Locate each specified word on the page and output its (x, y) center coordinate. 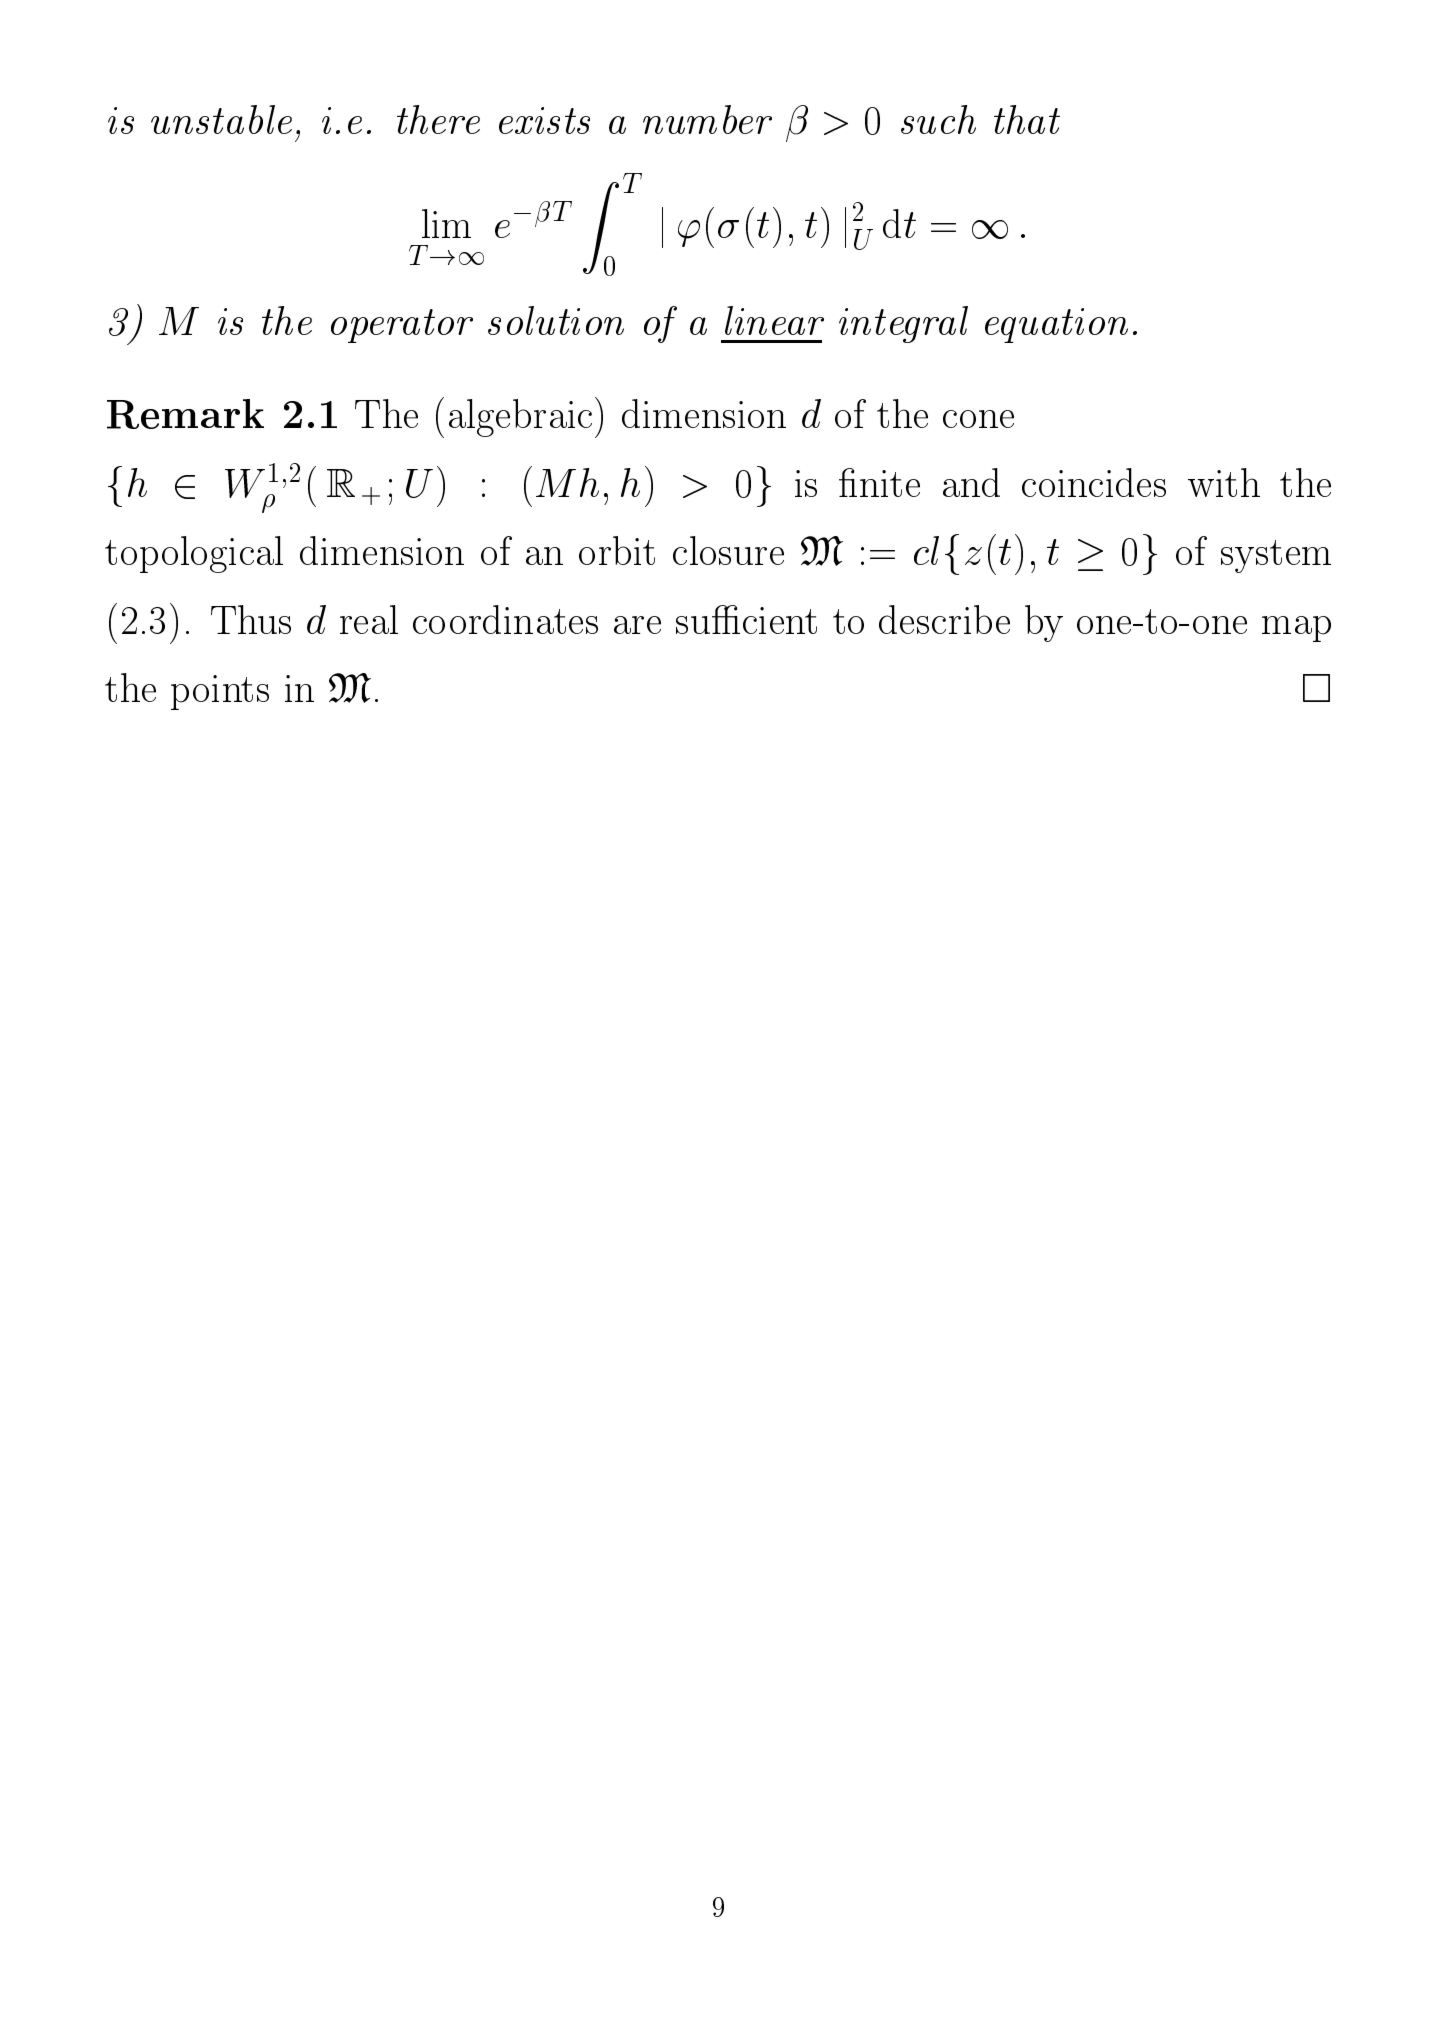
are (637, 625)
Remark (185, 414)
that (1027, 119)
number (707, 119)
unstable (221, 119)
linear (774, 320)
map (1296, 629)
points (220, 692)
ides (1136, 482)
